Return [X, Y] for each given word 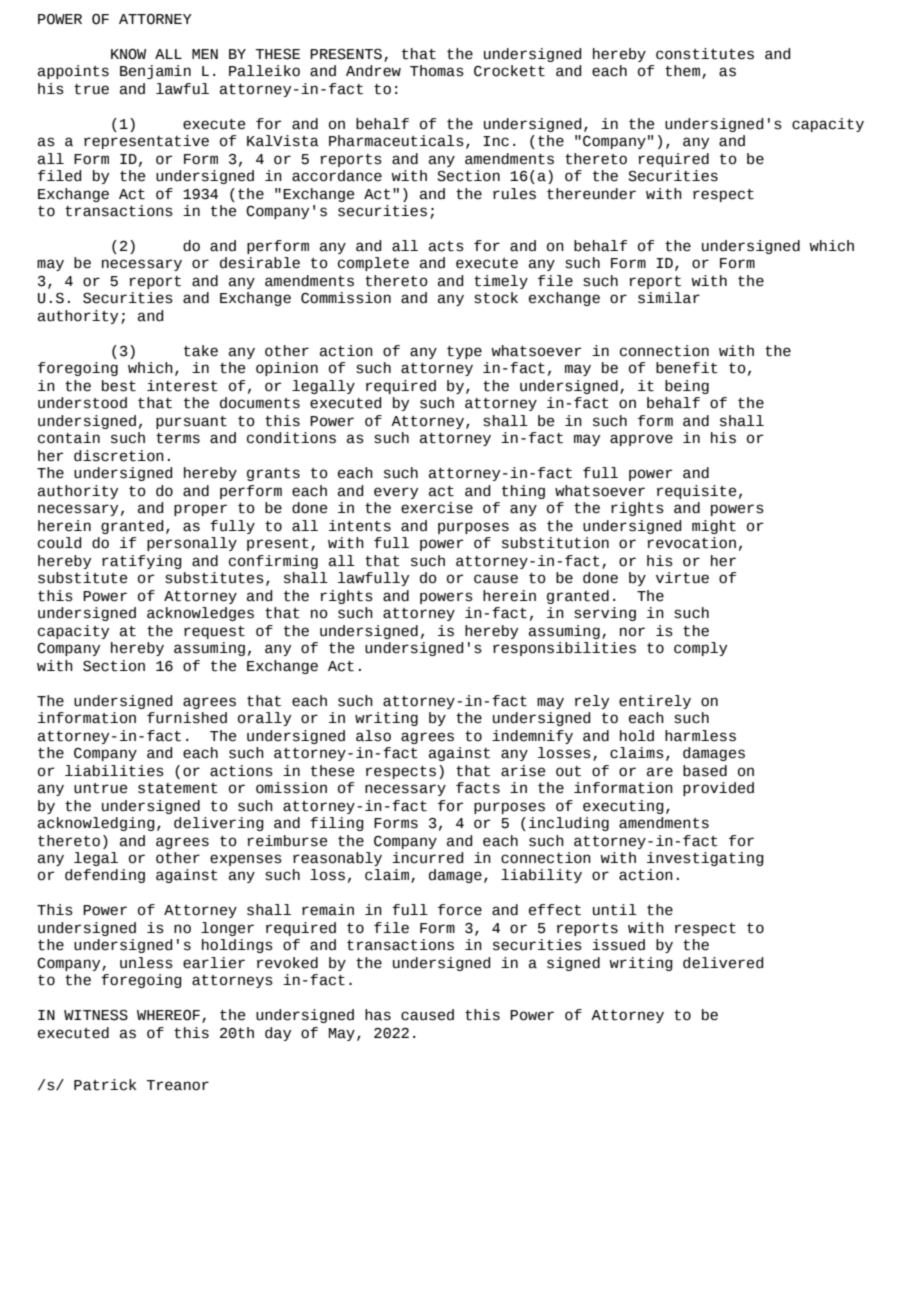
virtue [682, 578]
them [682, 71]
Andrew [373, 71]
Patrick [105, 1085]
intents [360, 526]
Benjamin [155, 72]
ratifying [142, 562]
